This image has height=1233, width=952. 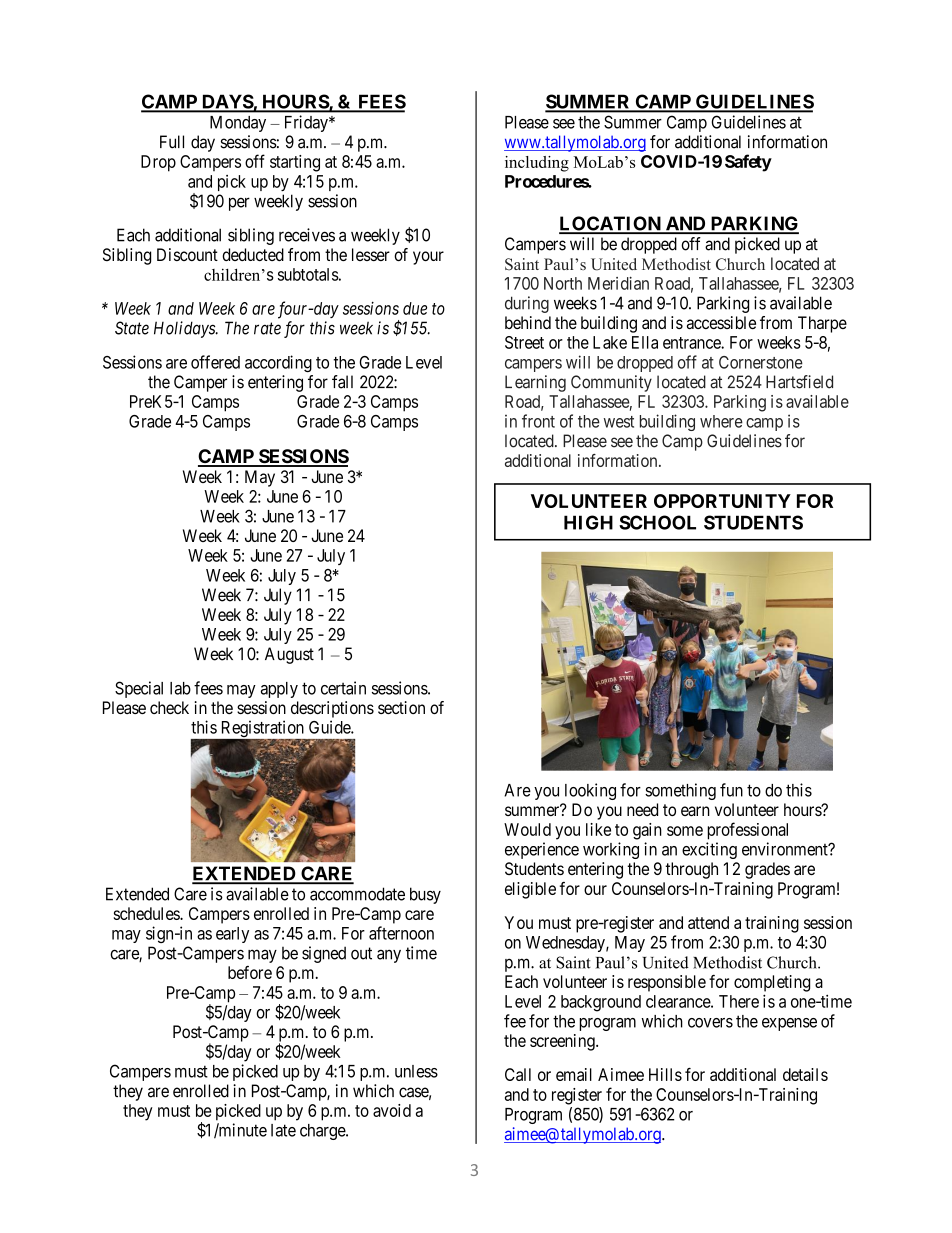 I want to click on August, so click(x=289, y=655).
